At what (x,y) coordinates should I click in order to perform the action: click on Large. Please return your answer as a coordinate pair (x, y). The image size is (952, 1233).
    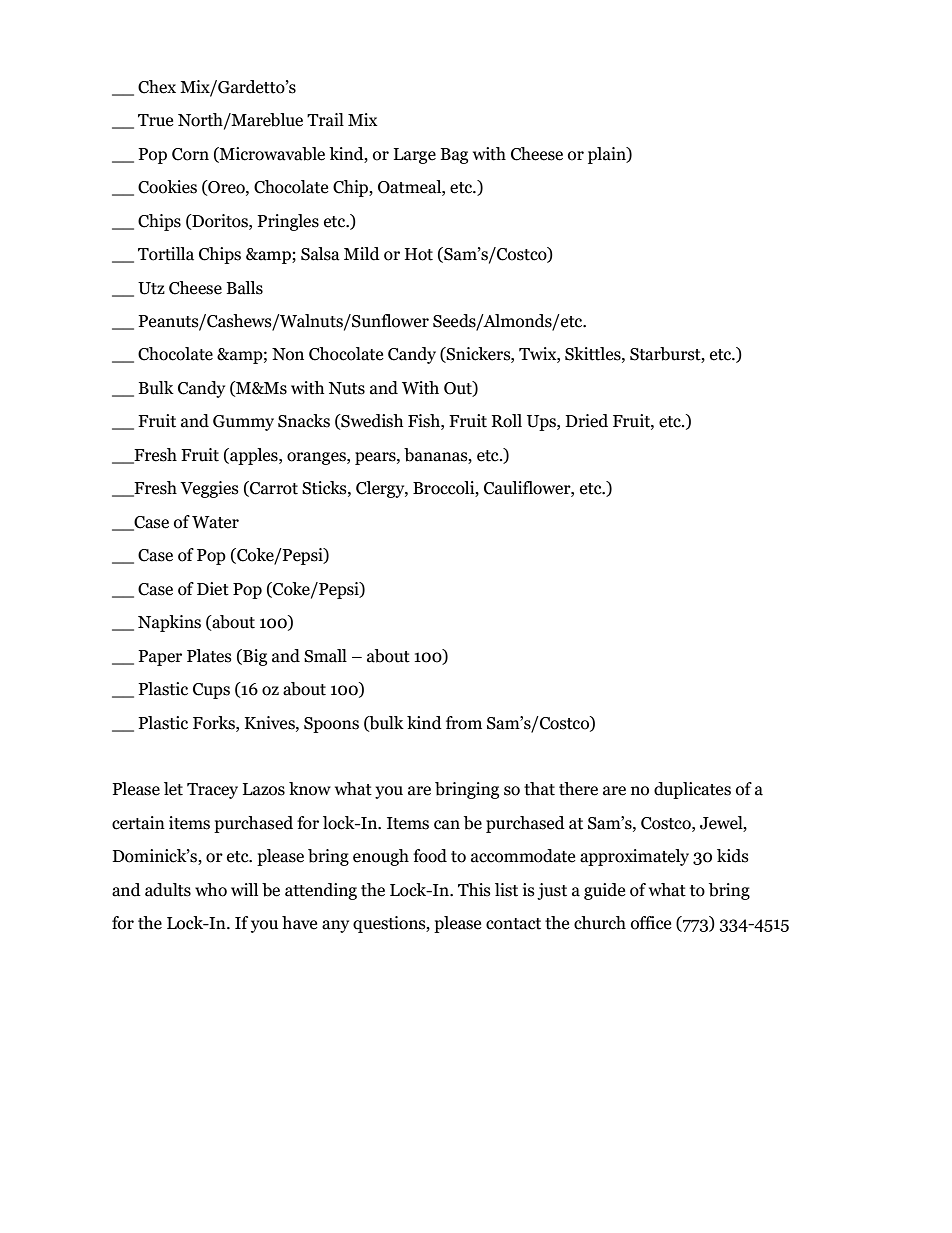
    Looking at the image, I should click on (415, 156).
